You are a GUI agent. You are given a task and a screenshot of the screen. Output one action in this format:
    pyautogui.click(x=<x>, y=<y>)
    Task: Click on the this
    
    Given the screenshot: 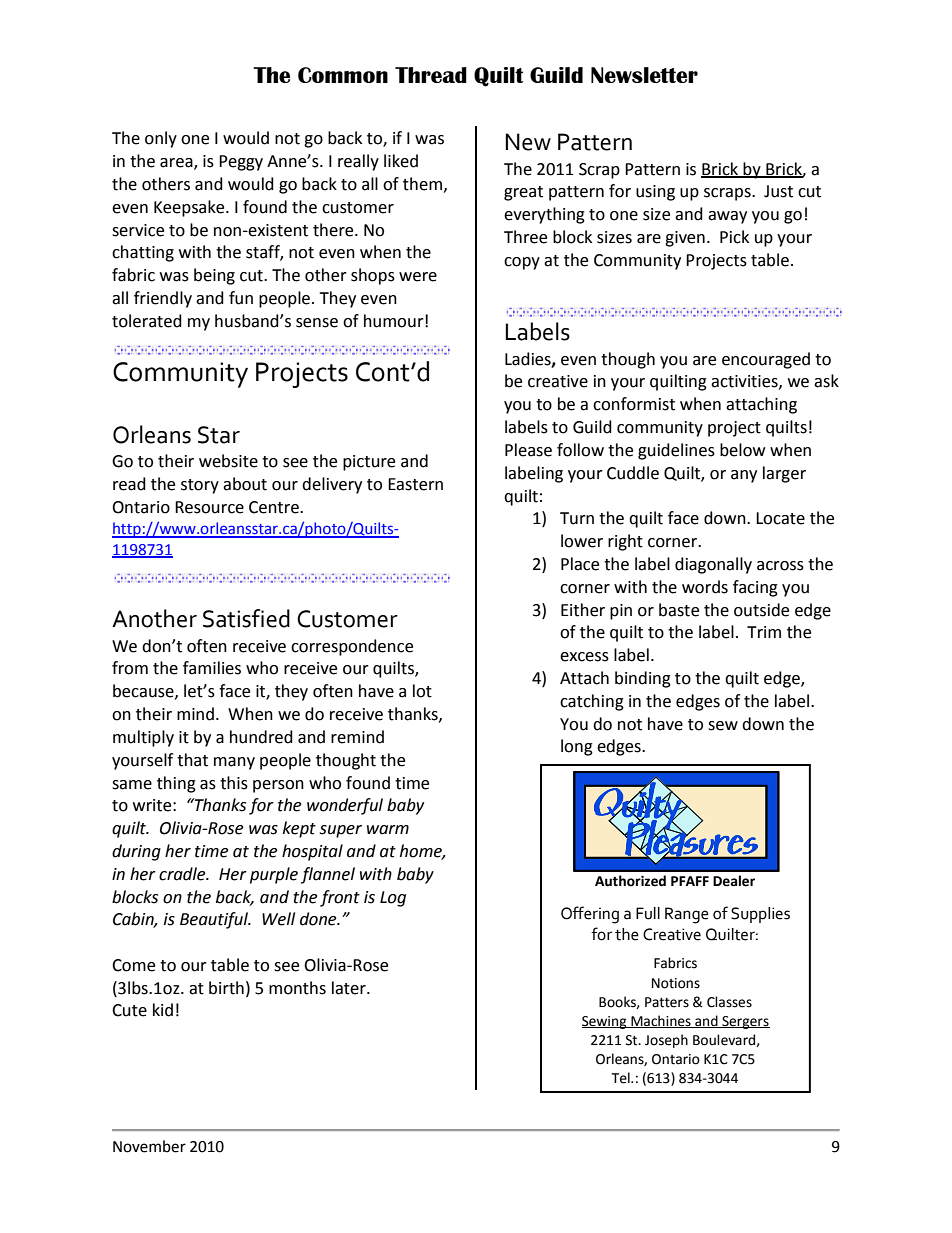 What is the action you would take?
    pyautogui.click(x=234, y=783)
